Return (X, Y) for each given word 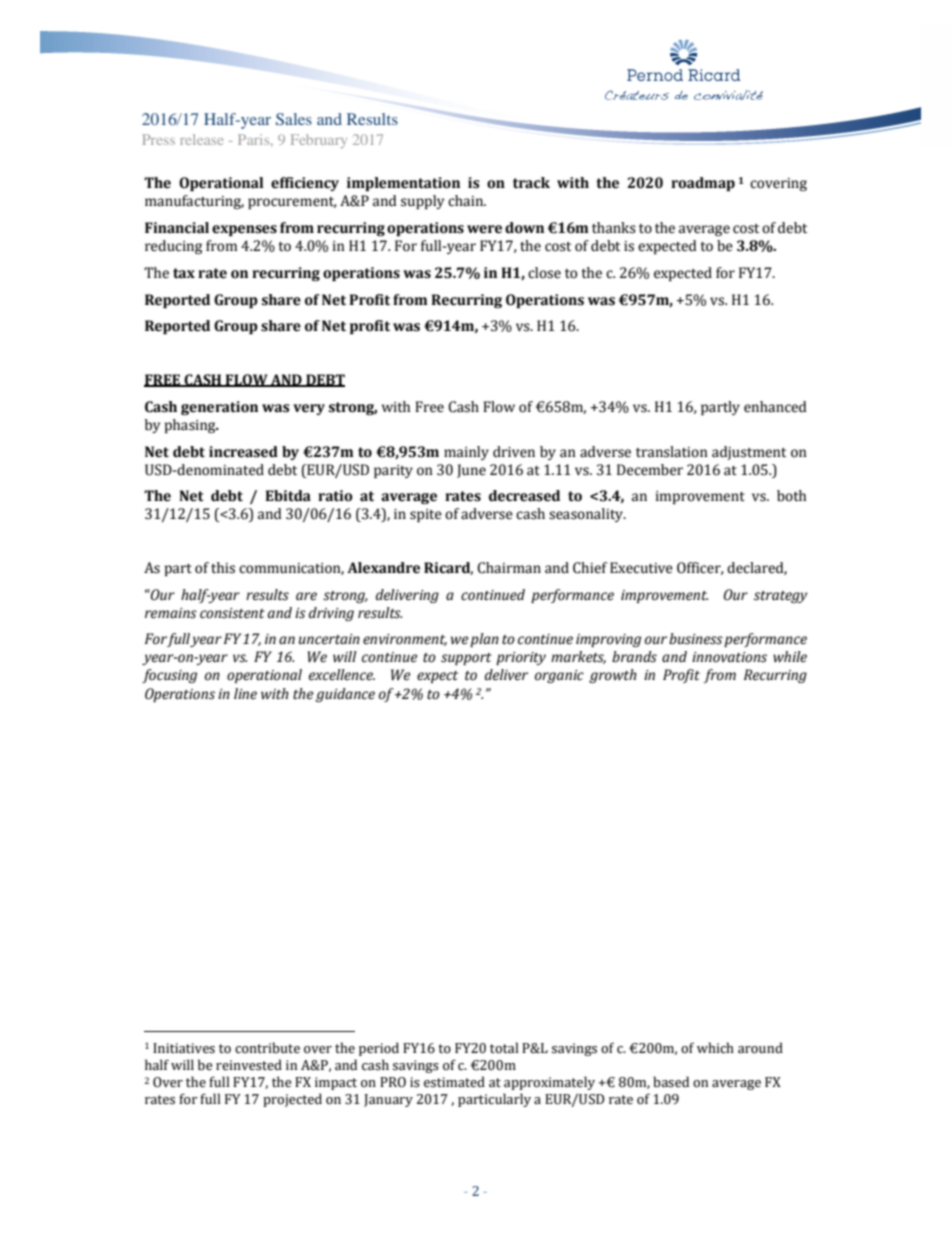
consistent (232, 613)
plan (484, 640)
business (696, 639)
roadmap (703, 184)
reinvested (249, 1065)
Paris (255, 139)
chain (467, 201)
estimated (454, 1082)
